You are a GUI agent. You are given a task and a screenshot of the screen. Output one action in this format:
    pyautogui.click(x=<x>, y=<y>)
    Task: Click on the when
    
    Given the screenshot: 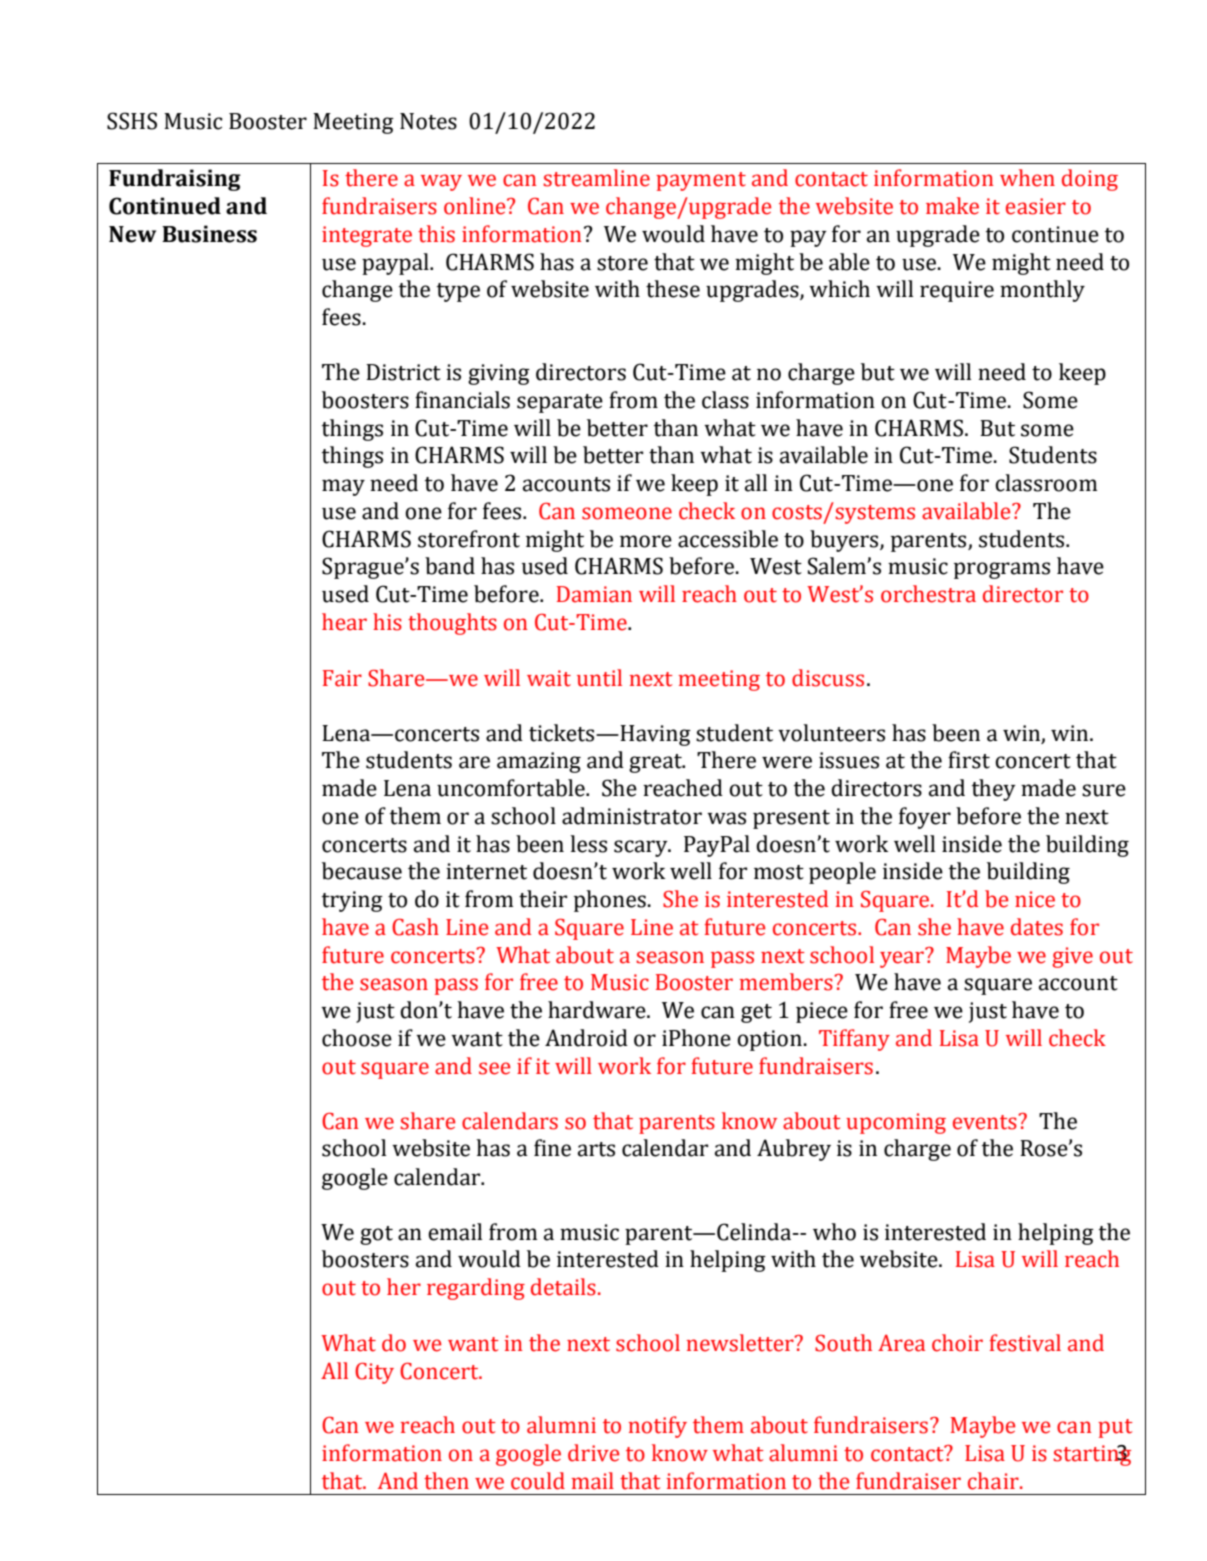 What is the action you would take?
    pyautogui.click(x=1027, y=178)
